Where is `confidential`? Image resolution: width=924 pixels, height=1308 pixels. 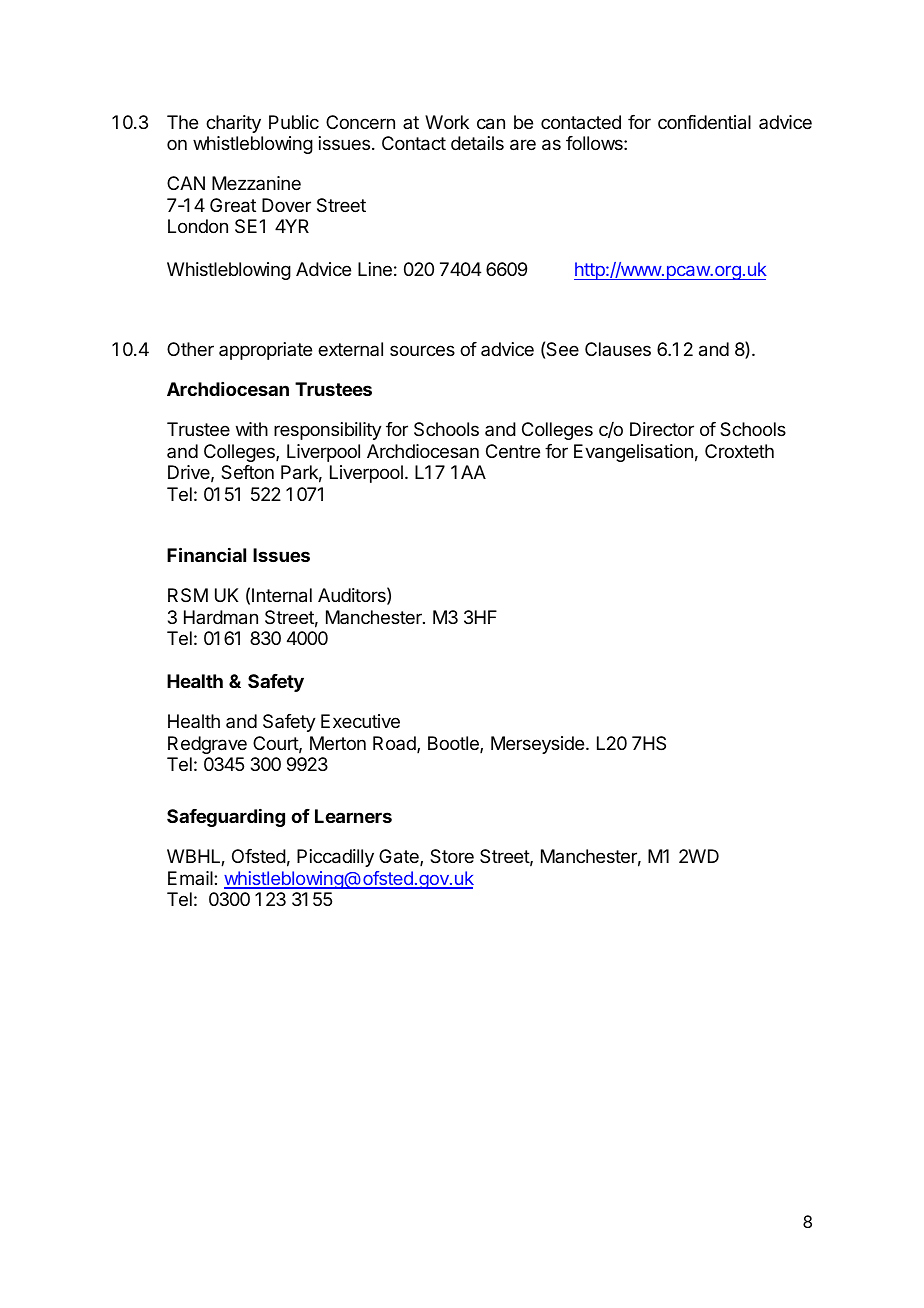 confidential is located at coordinates (704, 122).
